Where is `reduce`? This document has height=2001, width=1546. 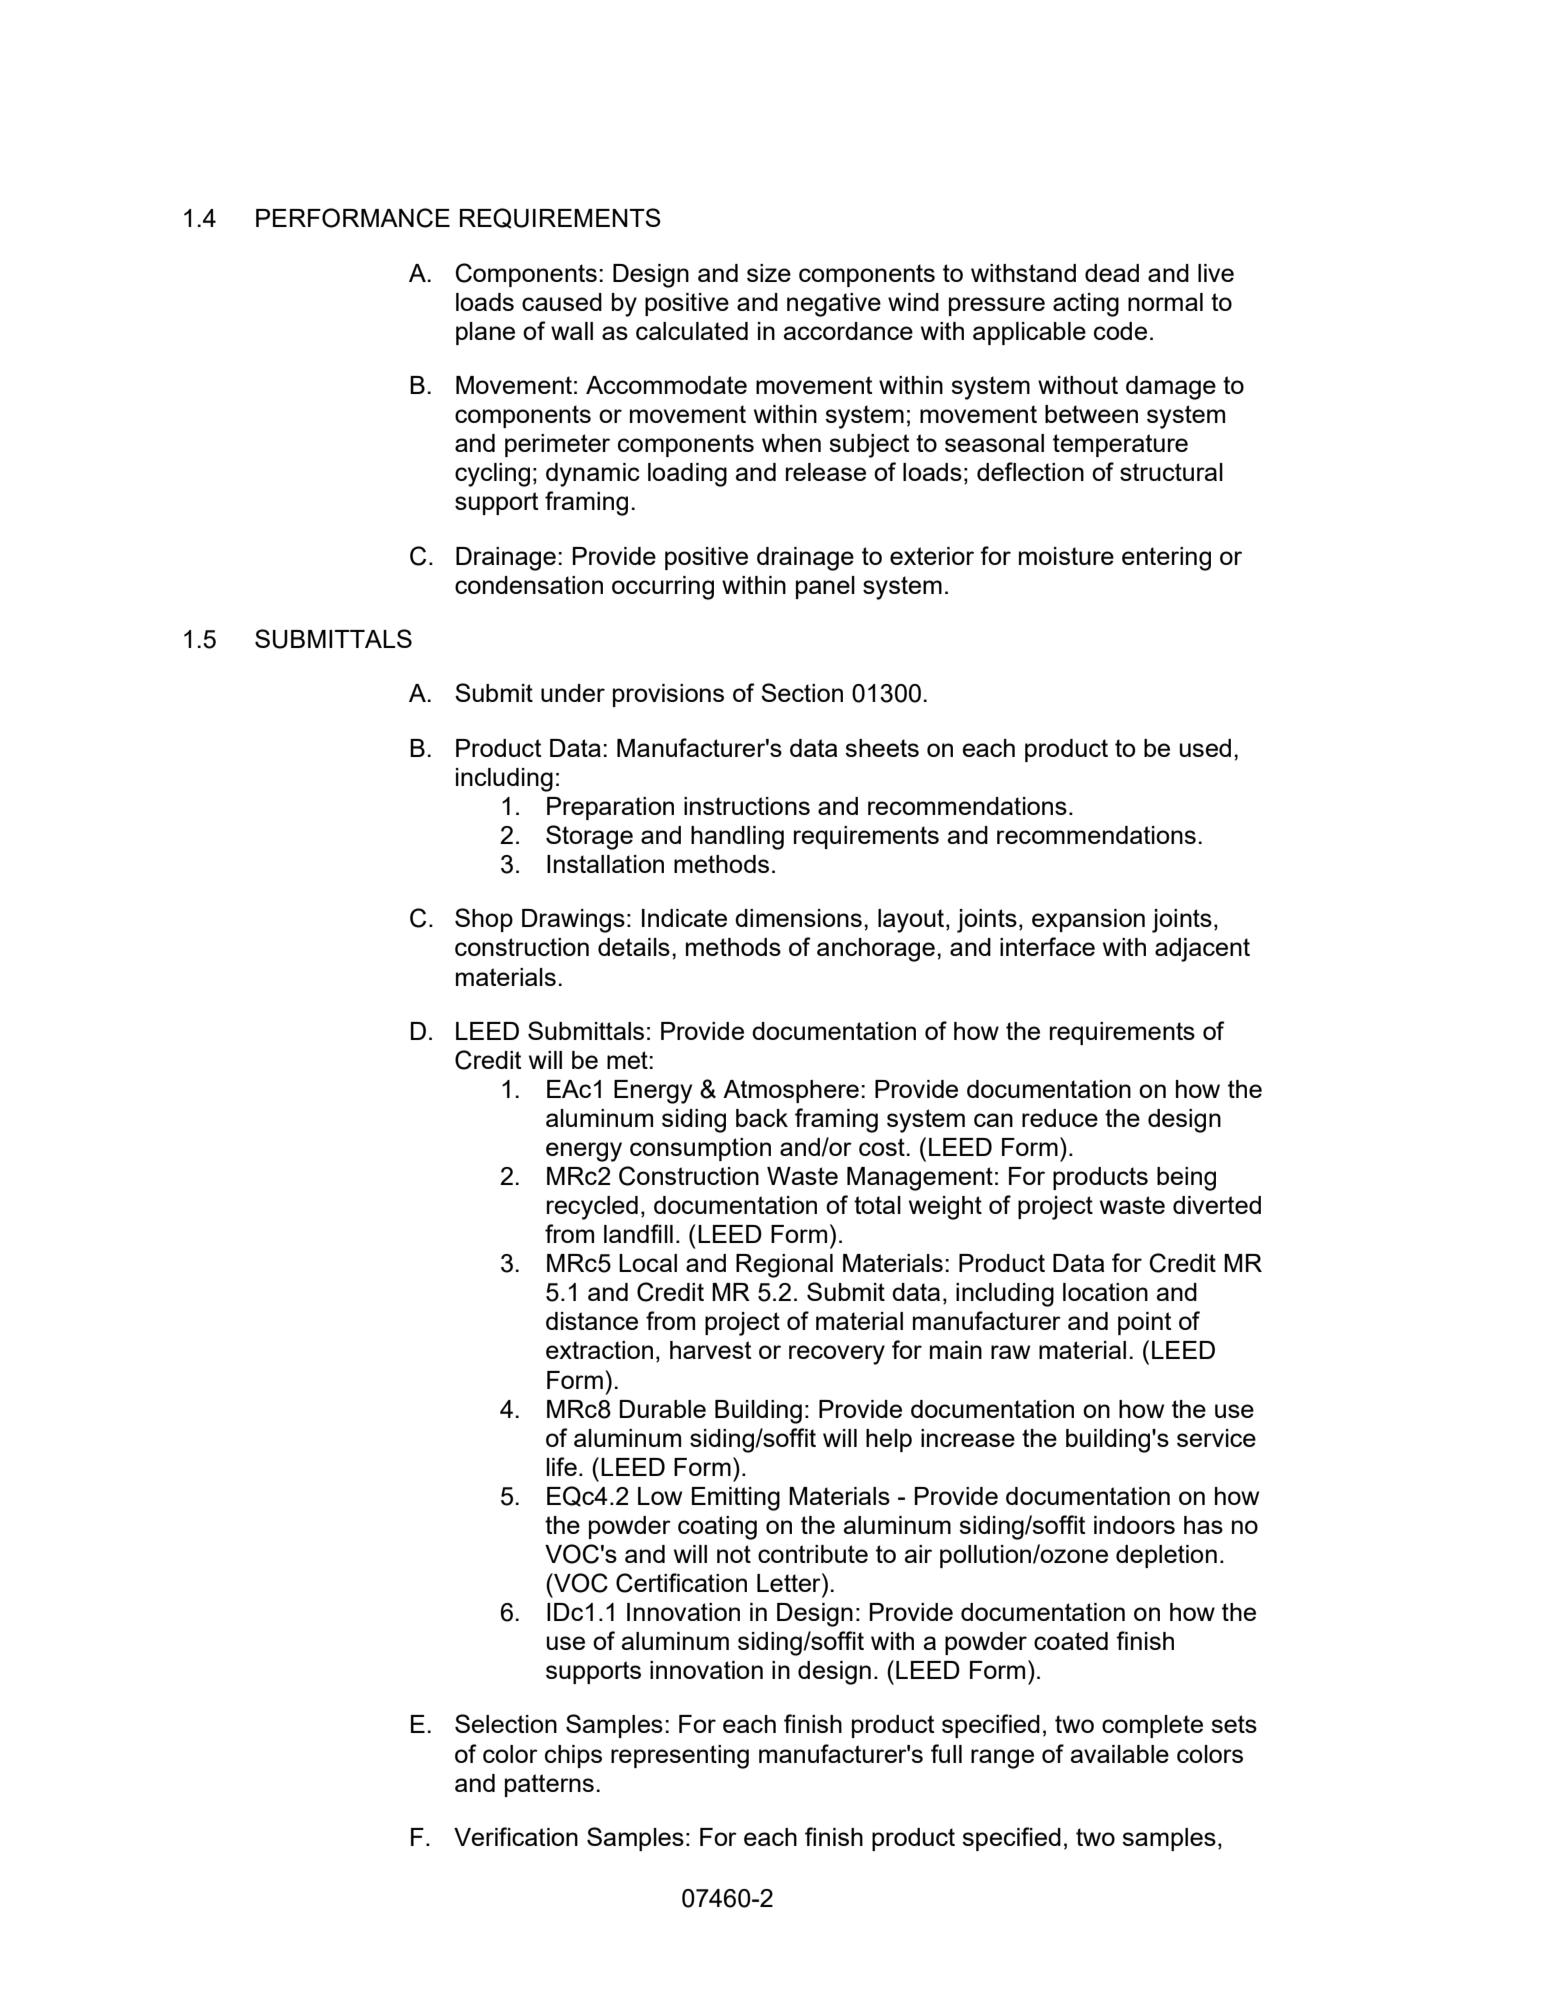
reduce is located at coordinates (1060, 1118).
